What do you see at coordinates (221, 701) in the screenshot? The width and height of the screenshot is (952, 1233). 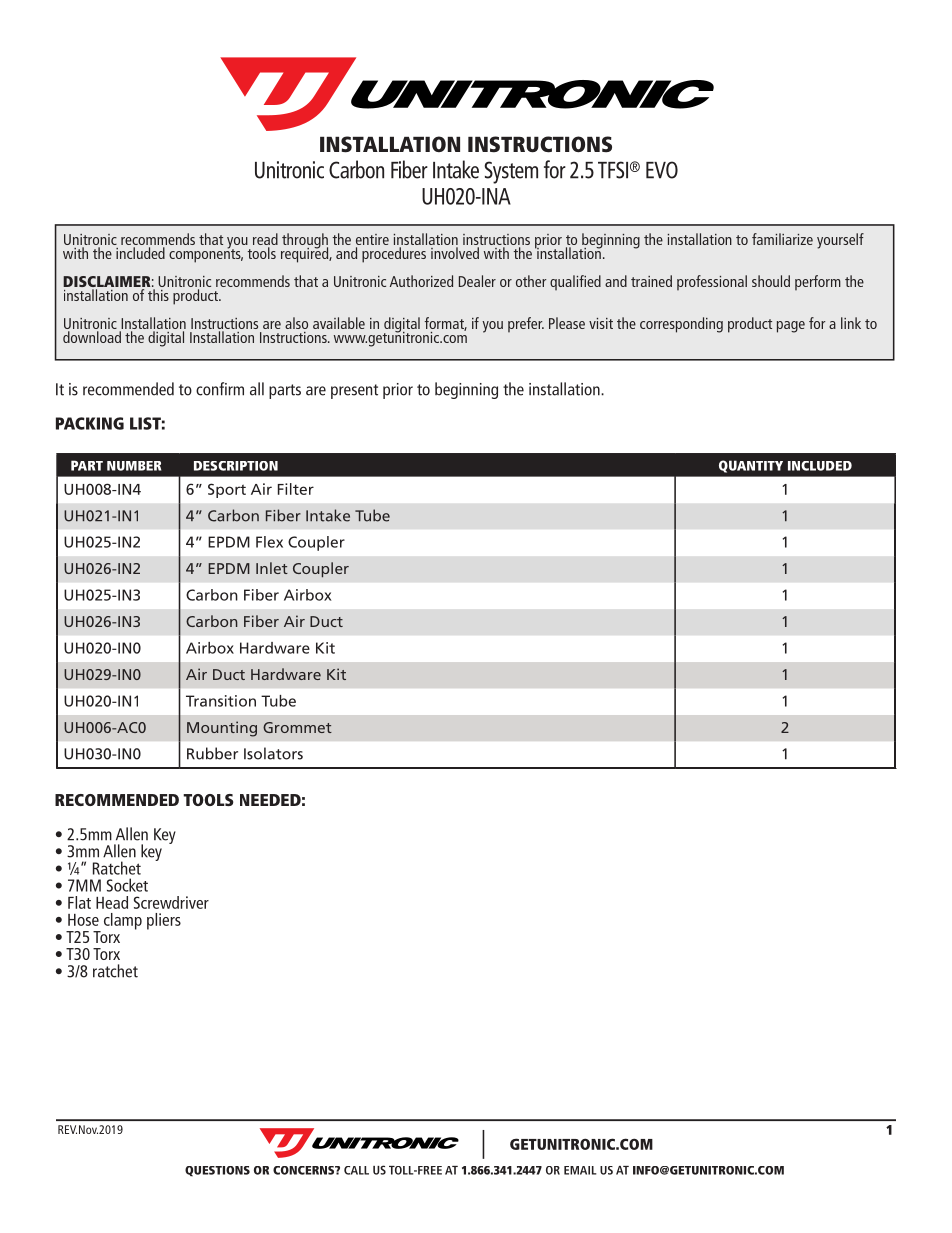 I see `Transition` at bounding box center [221, 701].
